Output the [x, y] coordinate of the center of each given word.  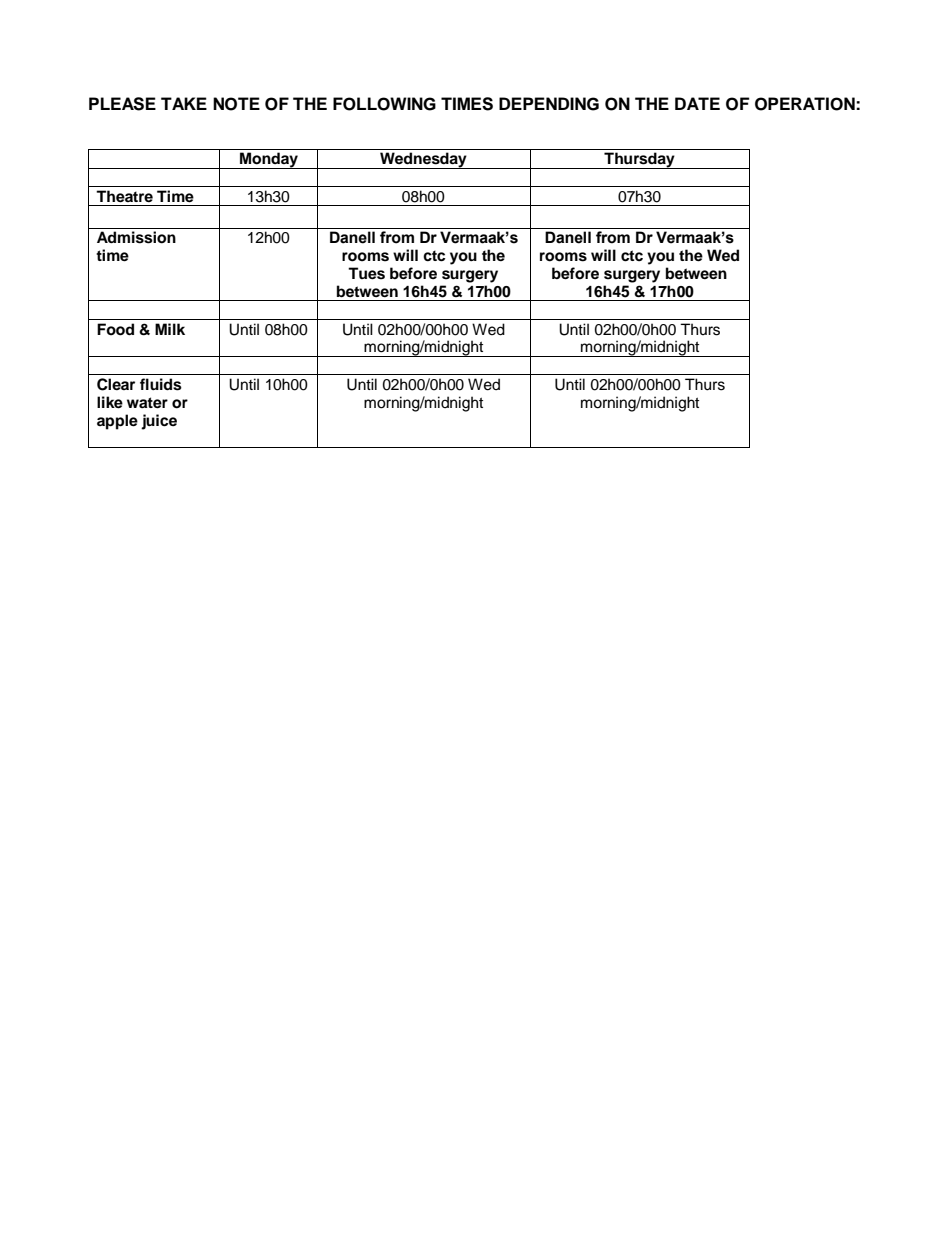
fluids [161, 384]
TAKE [184, 103]
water [147, 403]
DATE [697, 103]
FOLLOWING [384, 104]
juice [159, 422]
